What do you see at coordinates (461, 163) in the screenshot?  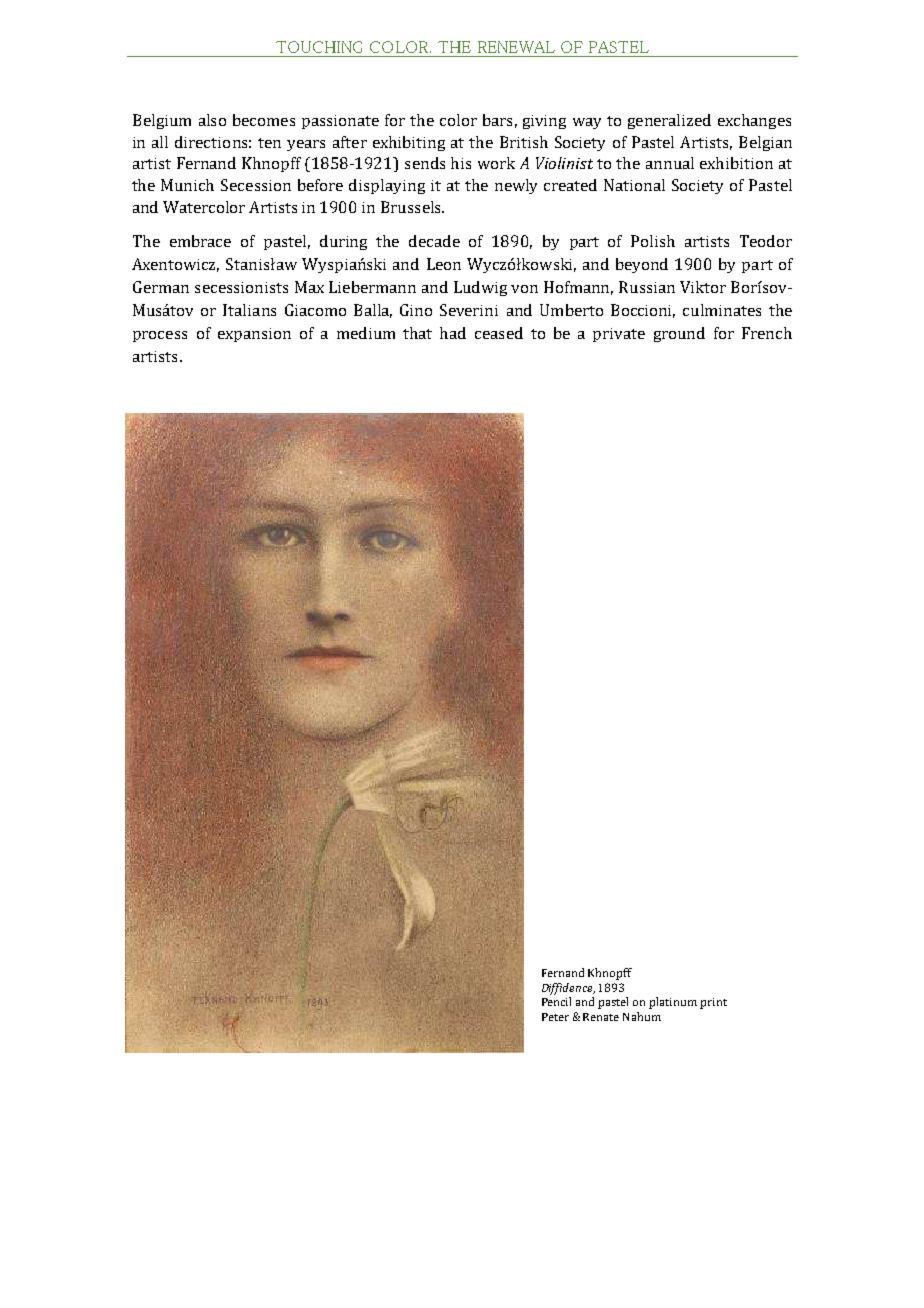 I see `his` at bounding box center [461, 163].
